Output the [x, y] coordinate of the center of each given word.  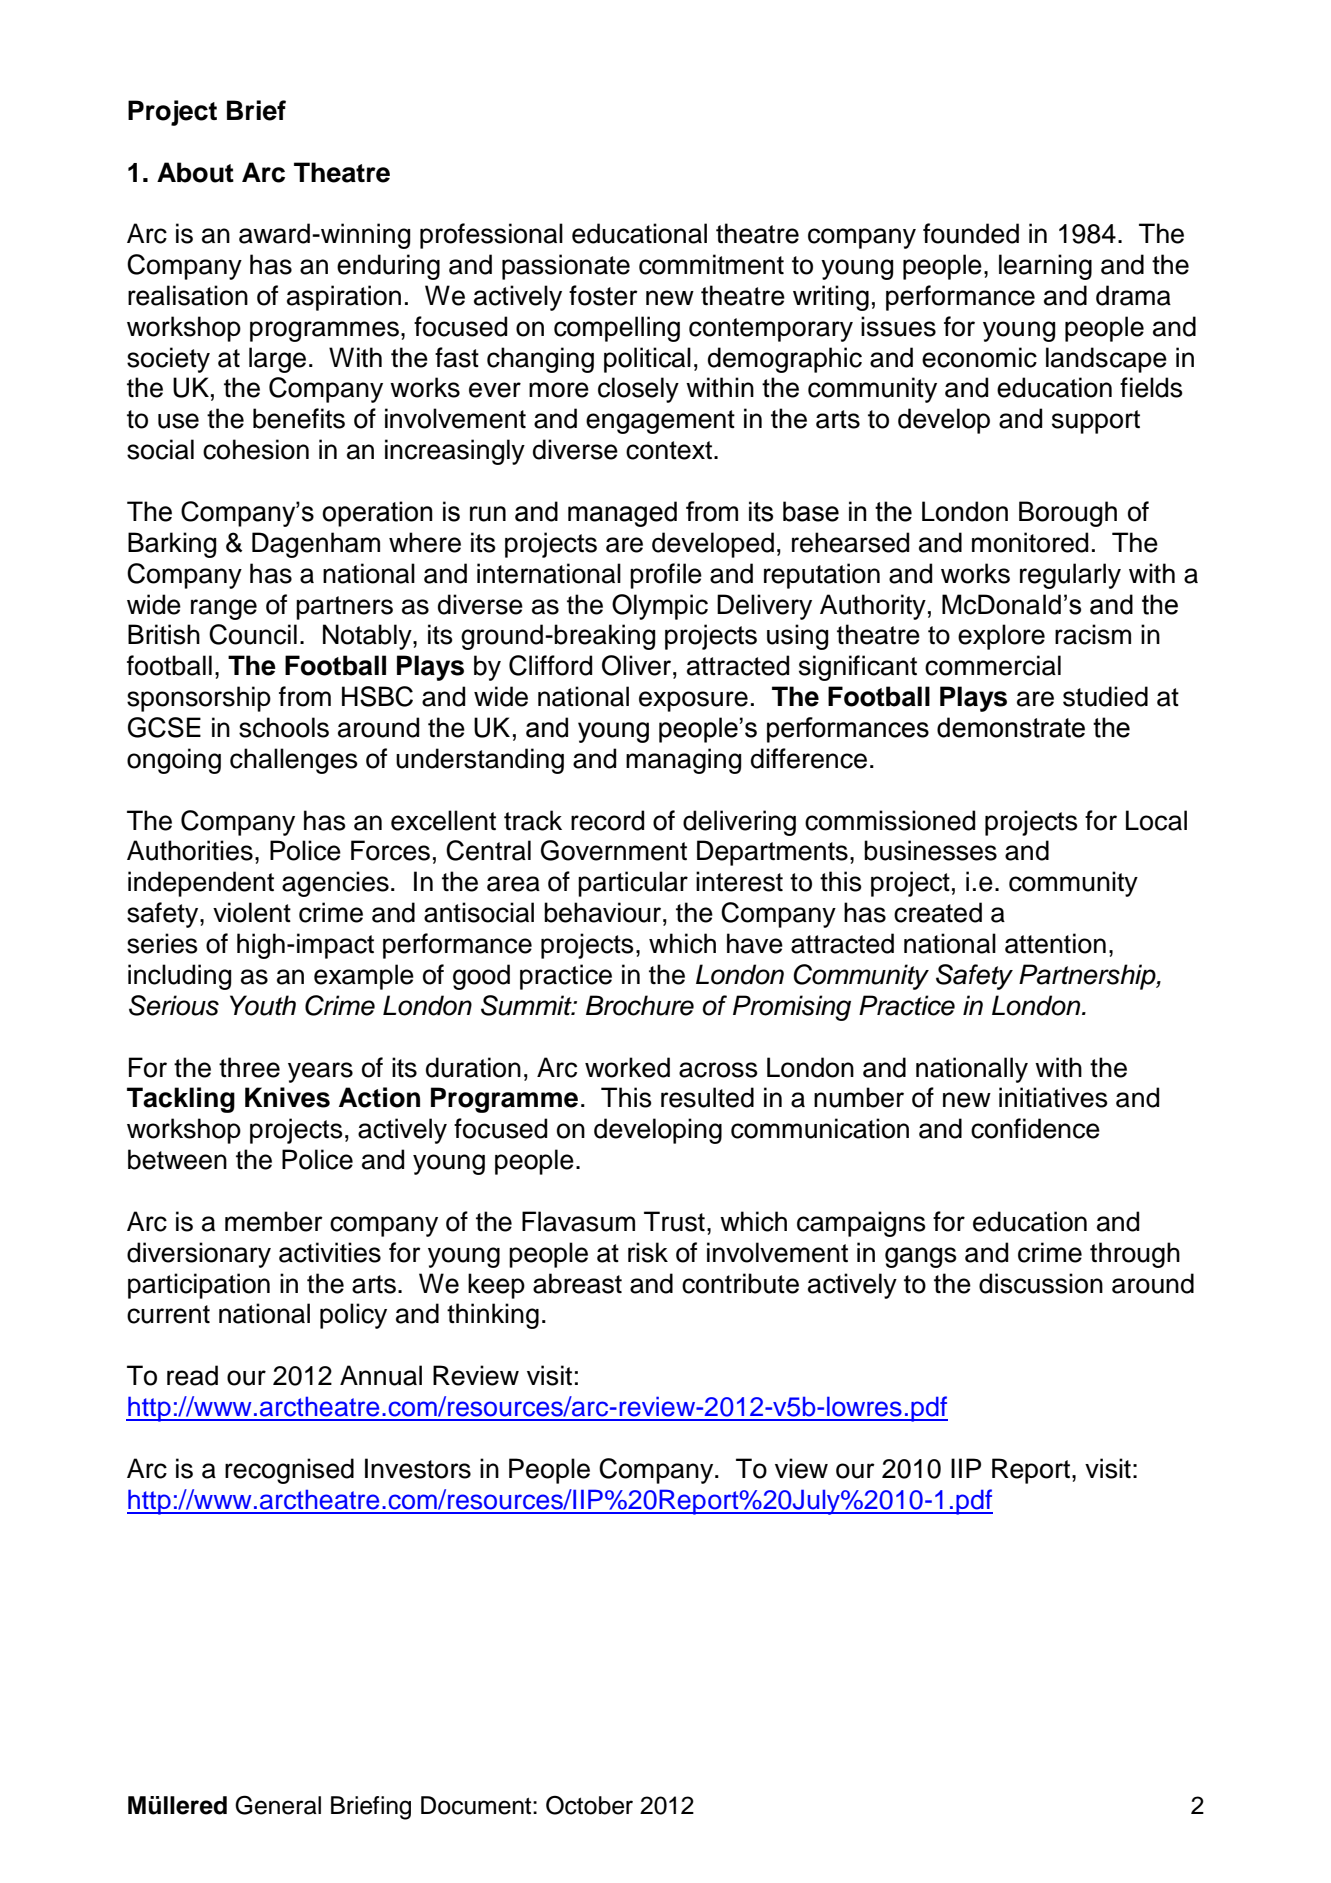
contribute [740, 1283]
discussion [1041, 1283]
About [195, 172]
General [278, 1805]
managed [622, 514]
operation [377, 514]
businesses [930, 850]
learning [1045, 267]
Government [614, 850]
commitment [711, 264]
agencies [335, 884]
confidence [1035, 1128]
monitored [1030, 542]
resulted [707, 1097]
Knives [287, 1097]
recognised [289, 1471]
